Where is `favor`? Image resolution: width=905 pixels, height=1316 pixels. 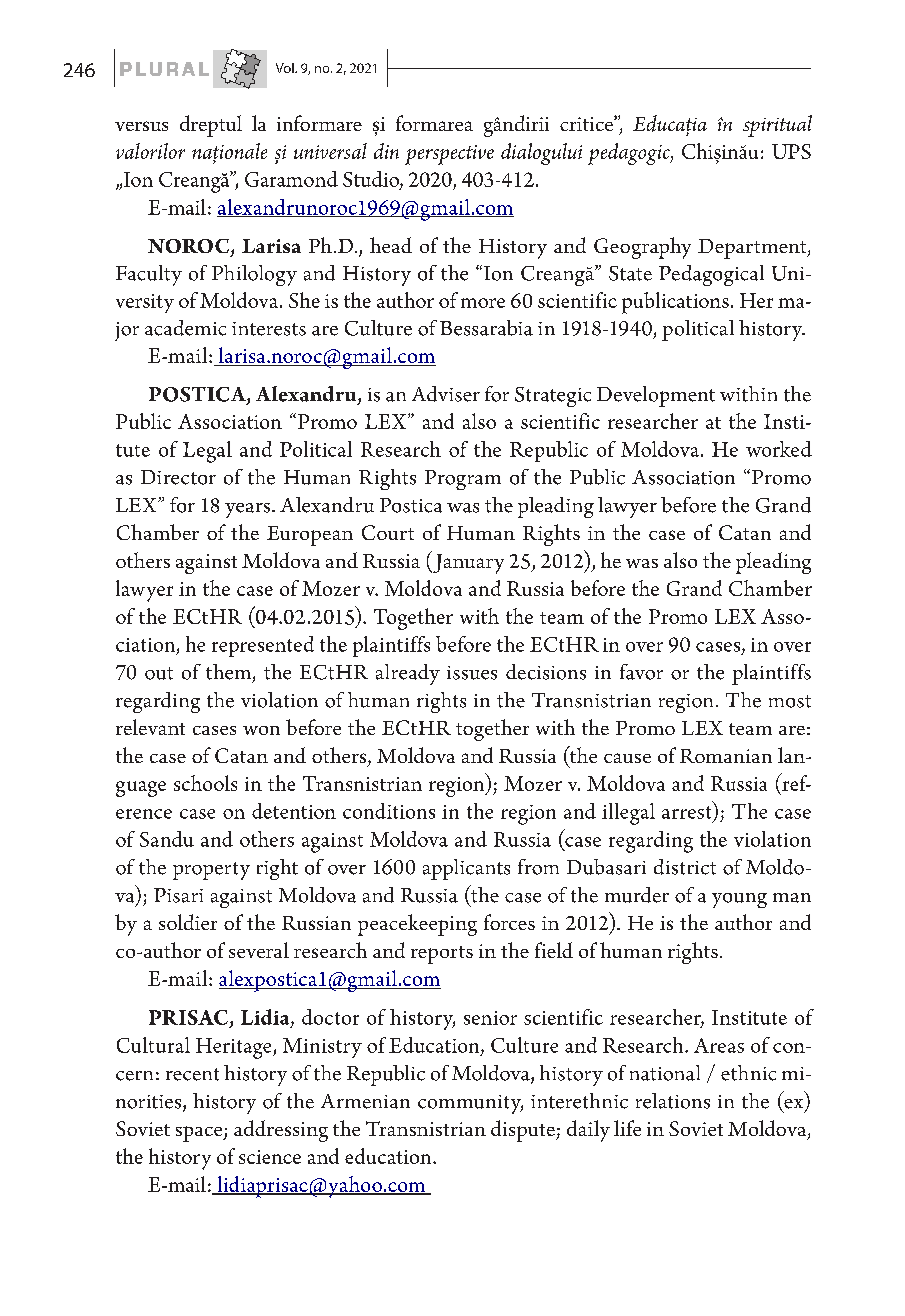 favor is located at coordinates (641, 672).
